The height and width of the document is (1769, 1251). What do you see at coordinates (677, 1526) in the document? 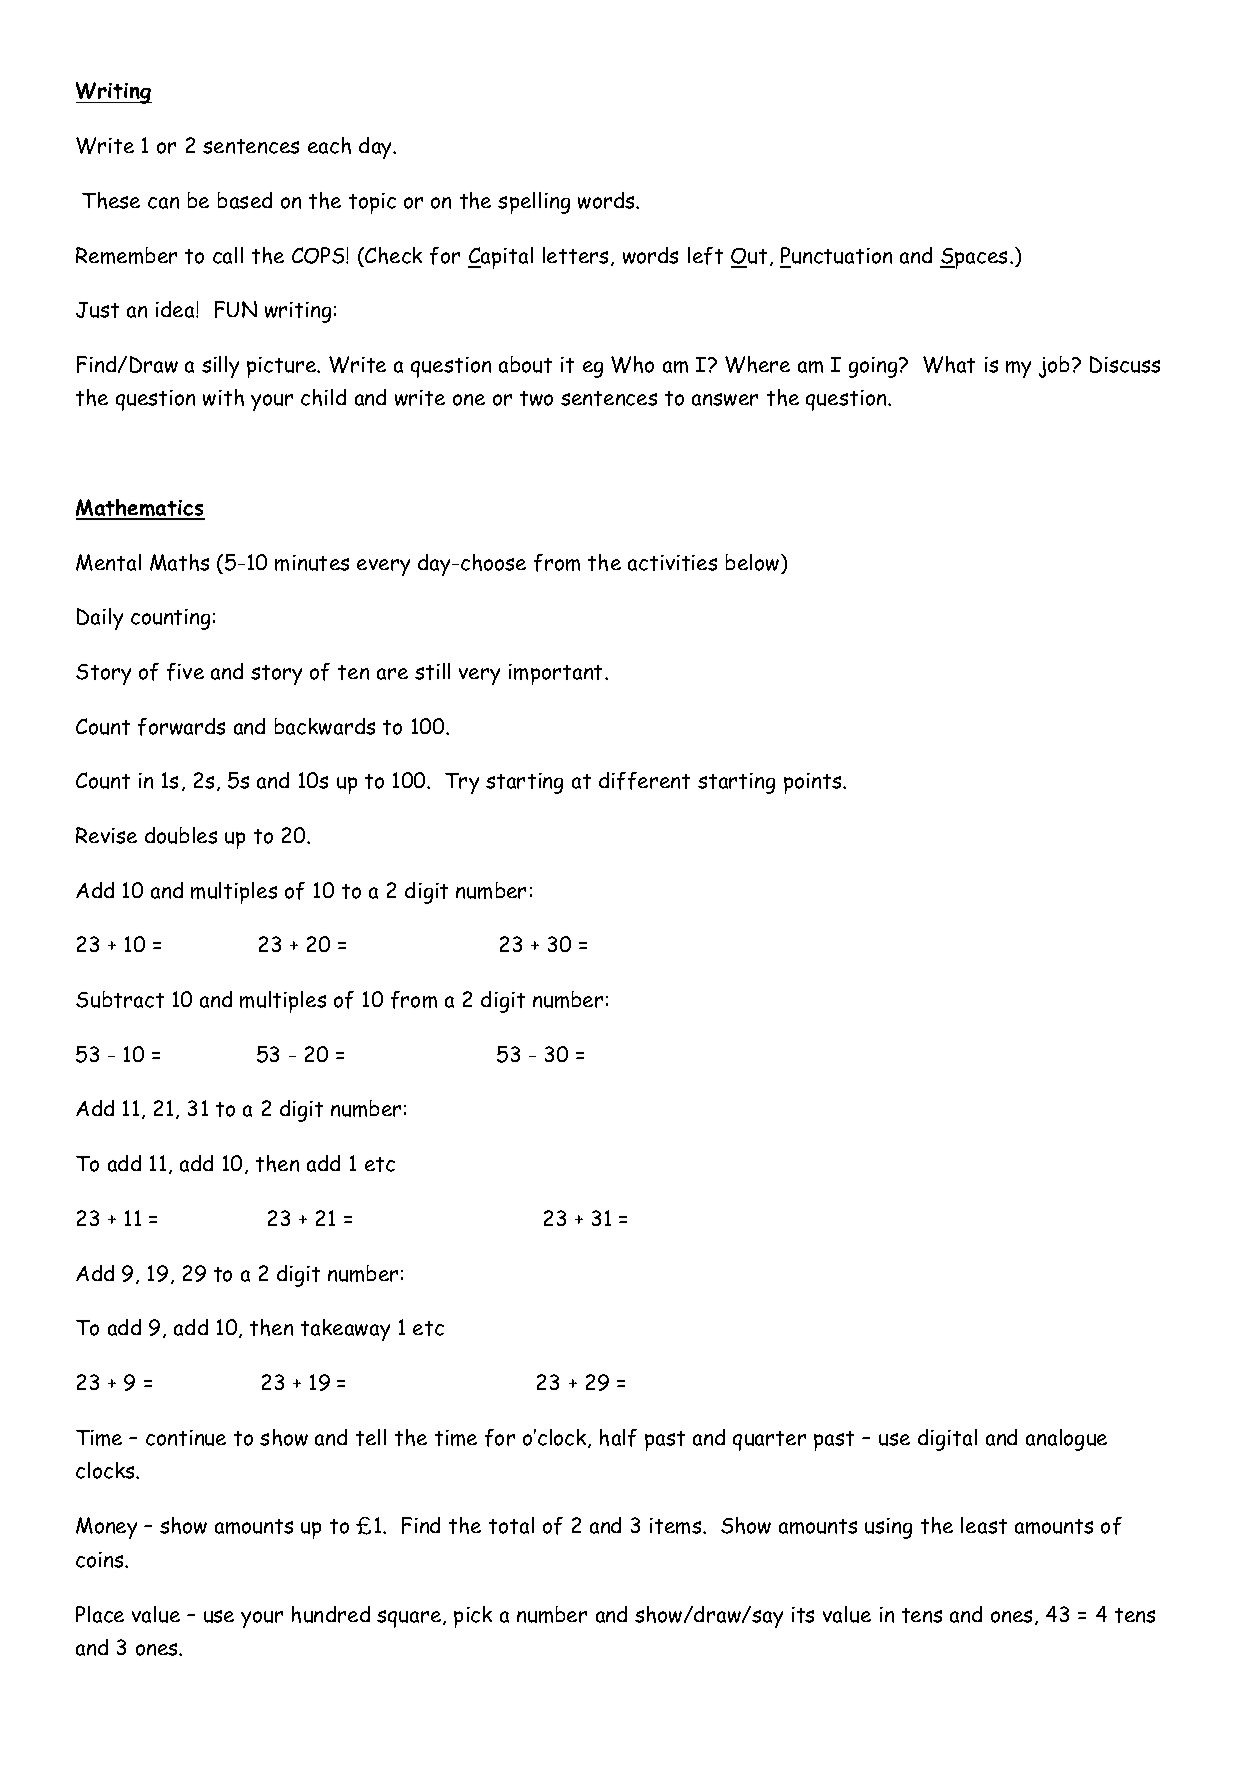
I see `items` at bounding box center [677, 1526].
